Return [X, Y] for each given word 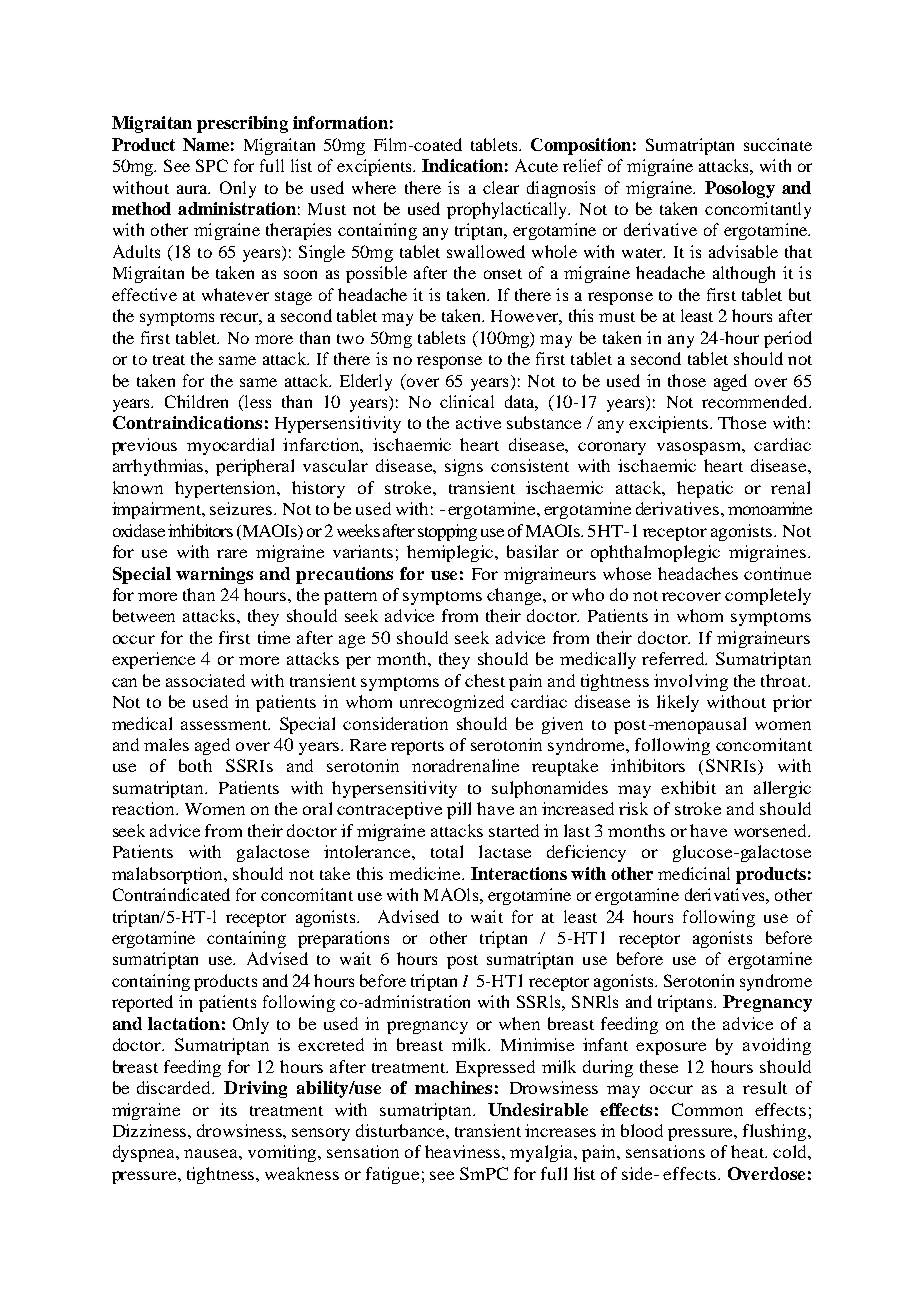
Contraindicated [171, 894]
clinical [467, 401]
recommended [756, 401]
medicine [426, 873]
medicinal [694, 873]
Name [206, 144]
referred [674, 658]
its [228, 1109]
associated [205, 680]
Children [196, 401]
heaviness [464, 1151]
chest [485, 680]
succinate [778, 144]
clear [501, 187]
